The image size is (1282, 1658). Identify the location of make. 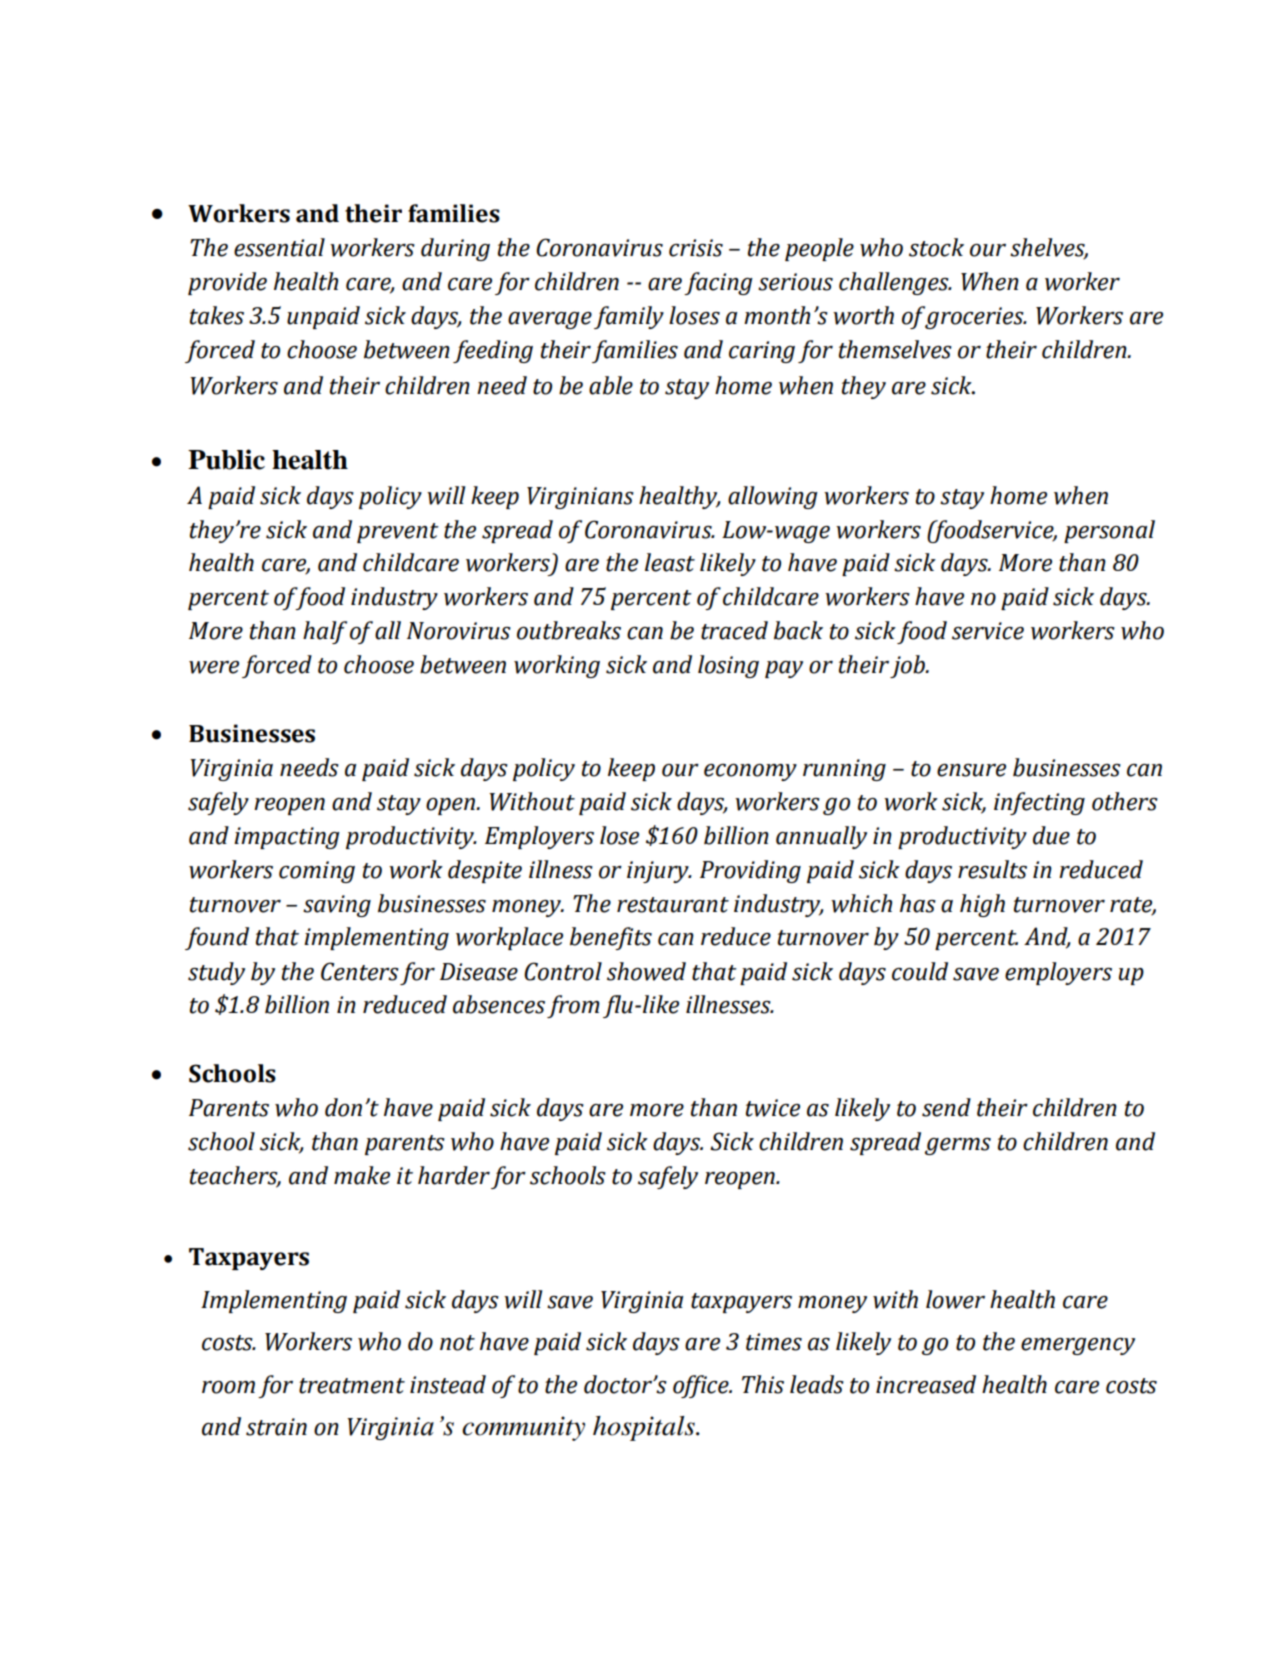
(362, 1175).
